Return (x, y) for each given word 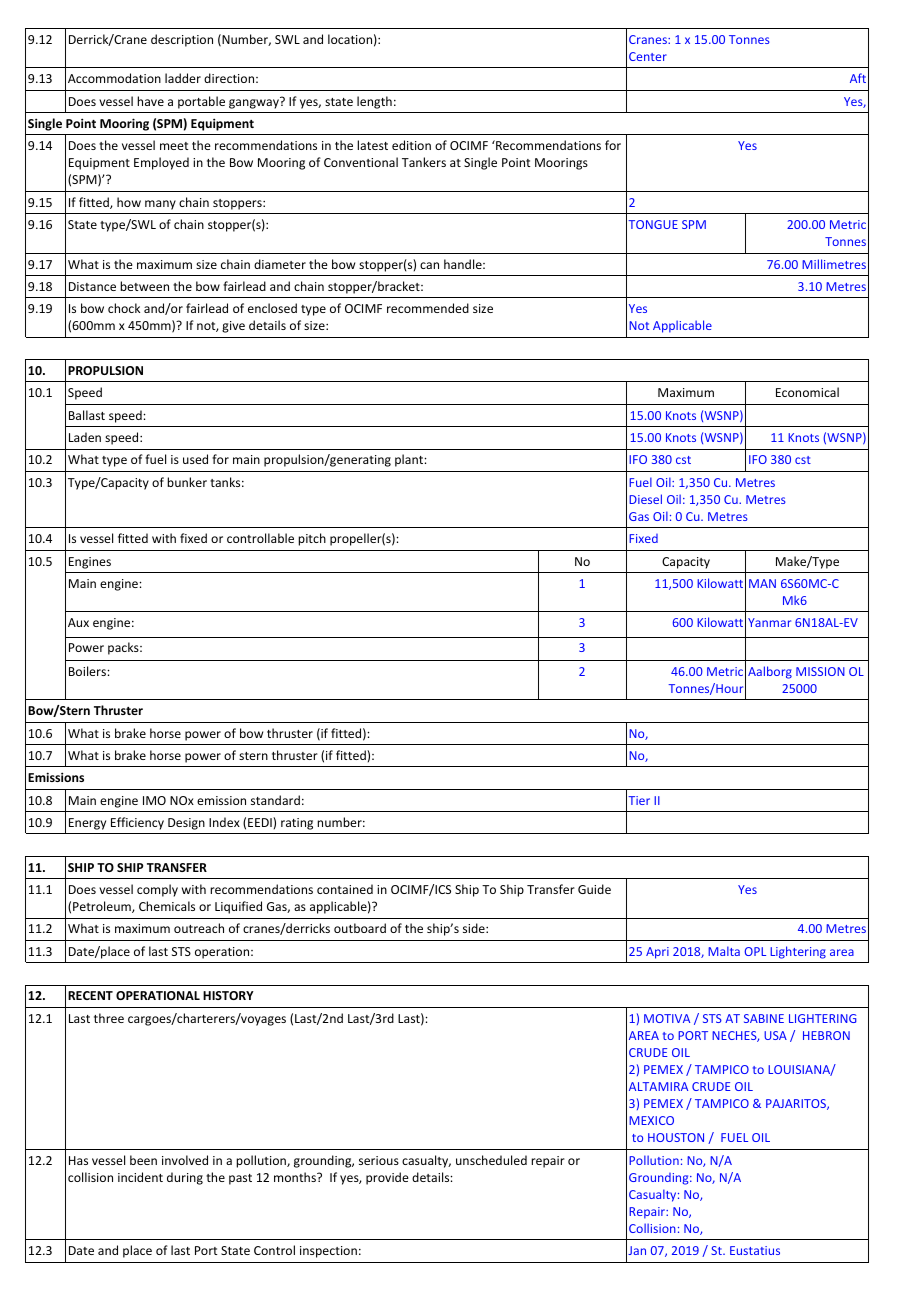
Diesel (645, 499)
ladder (183, 78)
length (374, 102)
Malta (724, 951)
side (475, 928)
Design (186, 824)
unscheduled (491, 1160)
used (195, 459)
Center (648, 56)
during (185, 1178)
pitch (312, 539)
